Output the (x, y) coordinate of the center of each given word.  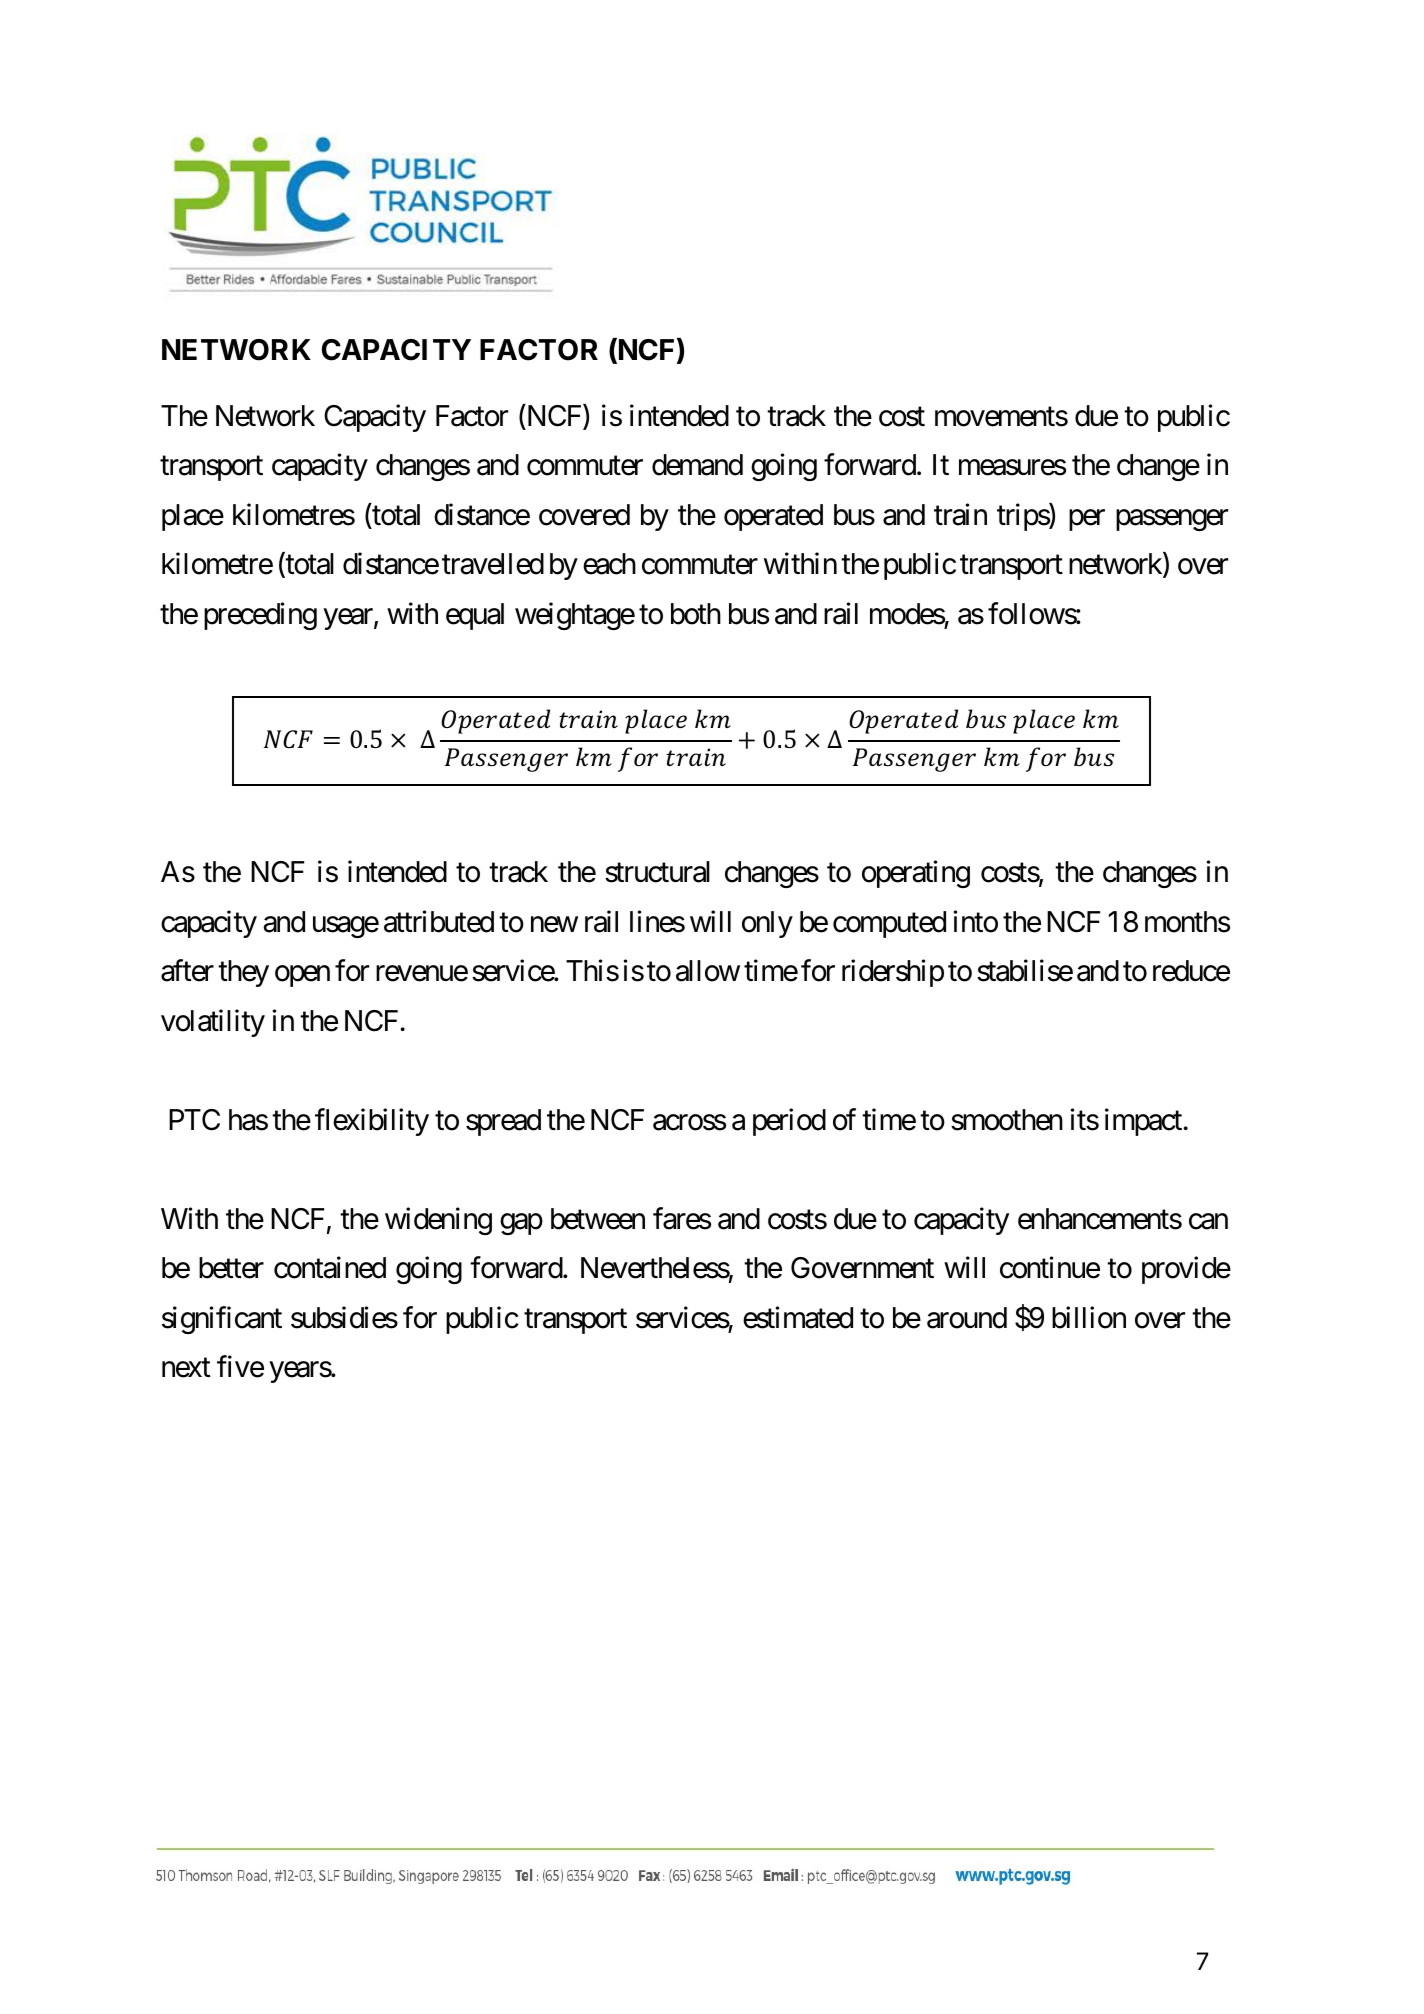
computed (889, 924)
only (767, 924)
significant (222, 1320)
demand (697, 465)
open (302, 976)
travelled (493, 564)
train (960, 514)
